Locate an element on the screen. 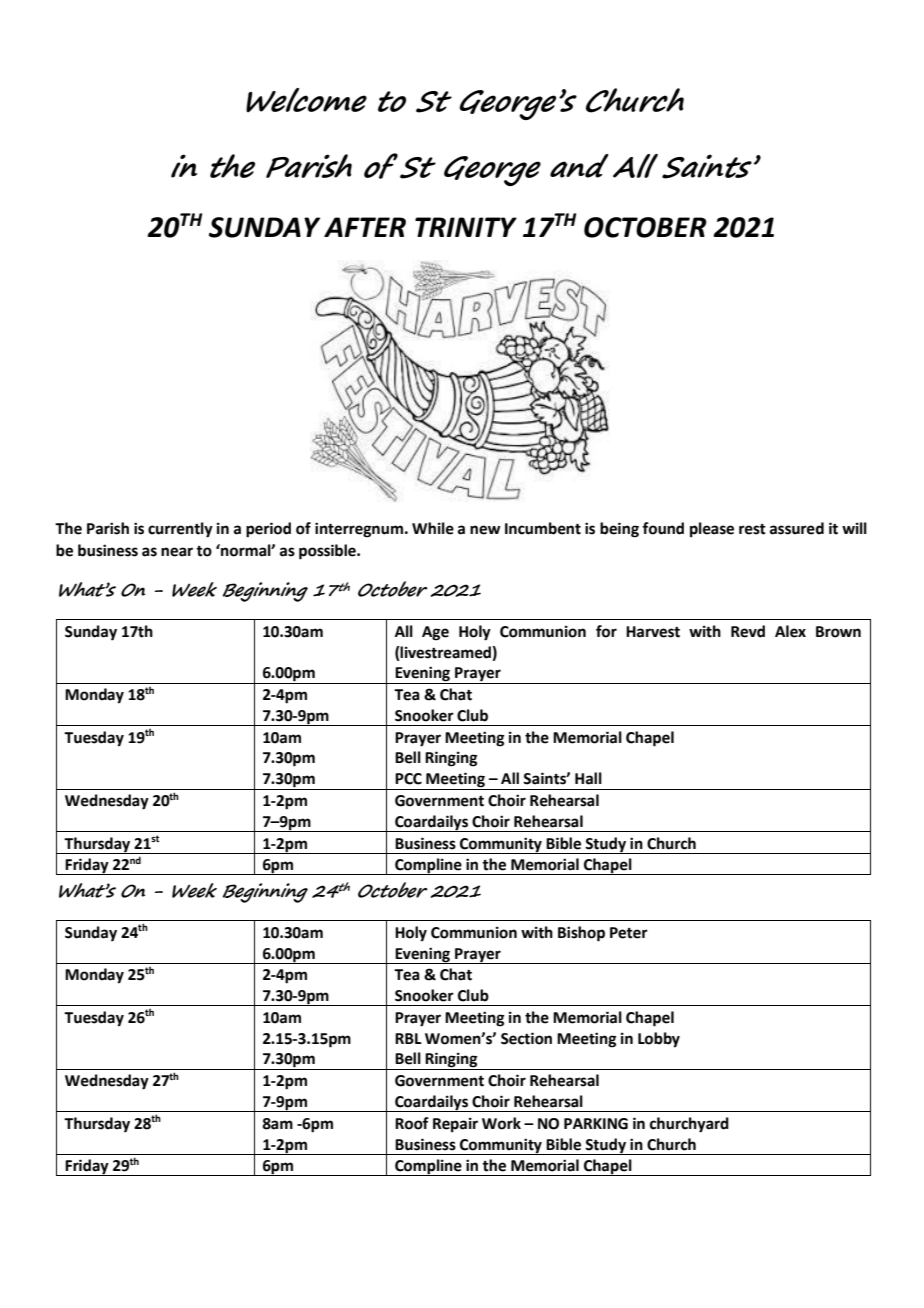 Image resolution: width=924 pixels, height=1308 pixels. for is located at coordinates (606, 631).
